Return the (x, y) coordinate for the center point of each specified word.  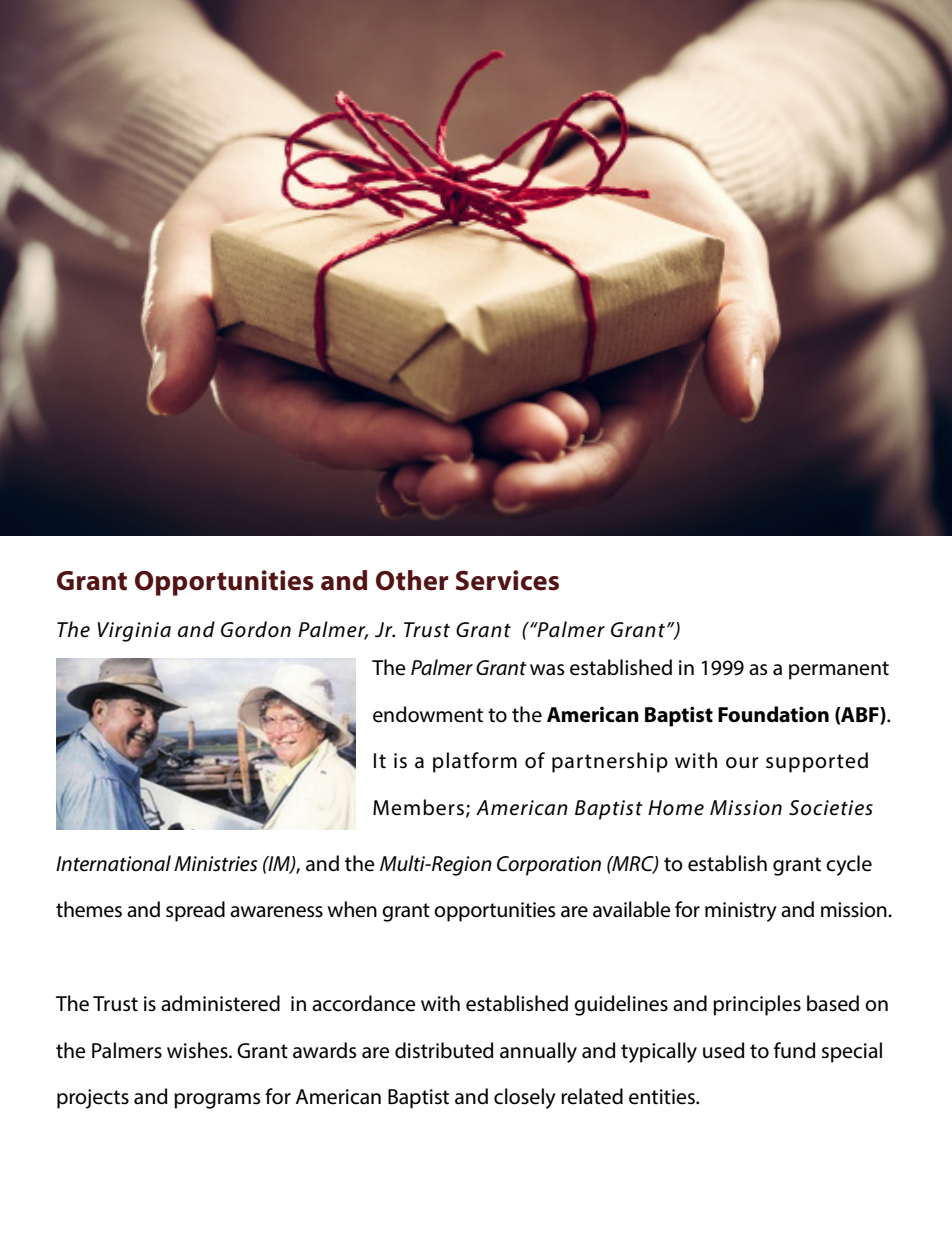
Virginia (134, 632)
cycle (849, 865)
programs (217, 1101)
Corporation (549, 866)
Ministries (215, 864)
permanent (839, 670)
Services (507, 580)
